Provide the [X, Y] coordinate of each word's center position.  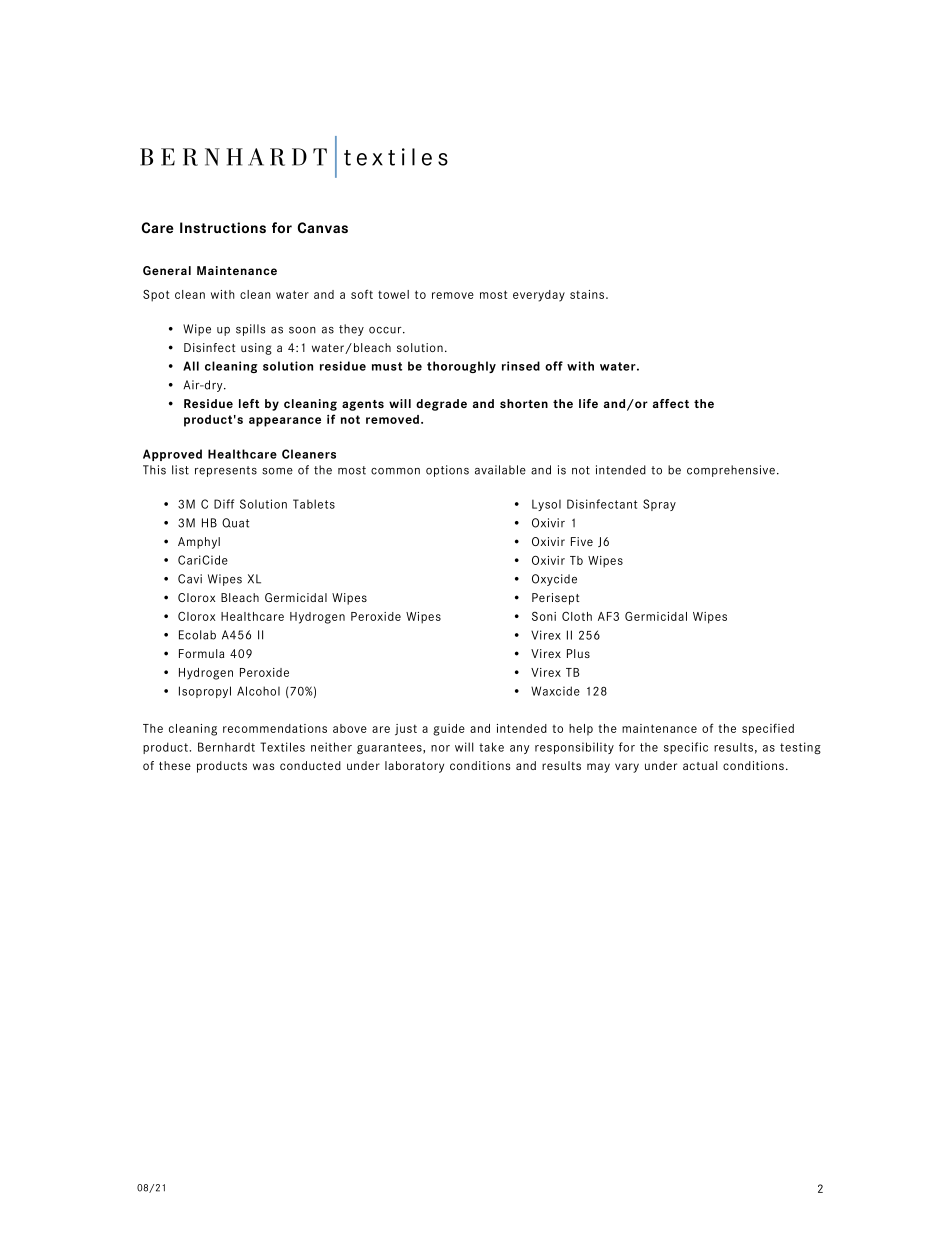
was [263, 766]
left [249, 403]
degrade [441, 405]
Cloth [577, 616]
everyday [539, 296]
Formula [201, 653]
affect [671, 403]
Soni [544, 616]
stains [588, 294]
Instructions [223, 227]
